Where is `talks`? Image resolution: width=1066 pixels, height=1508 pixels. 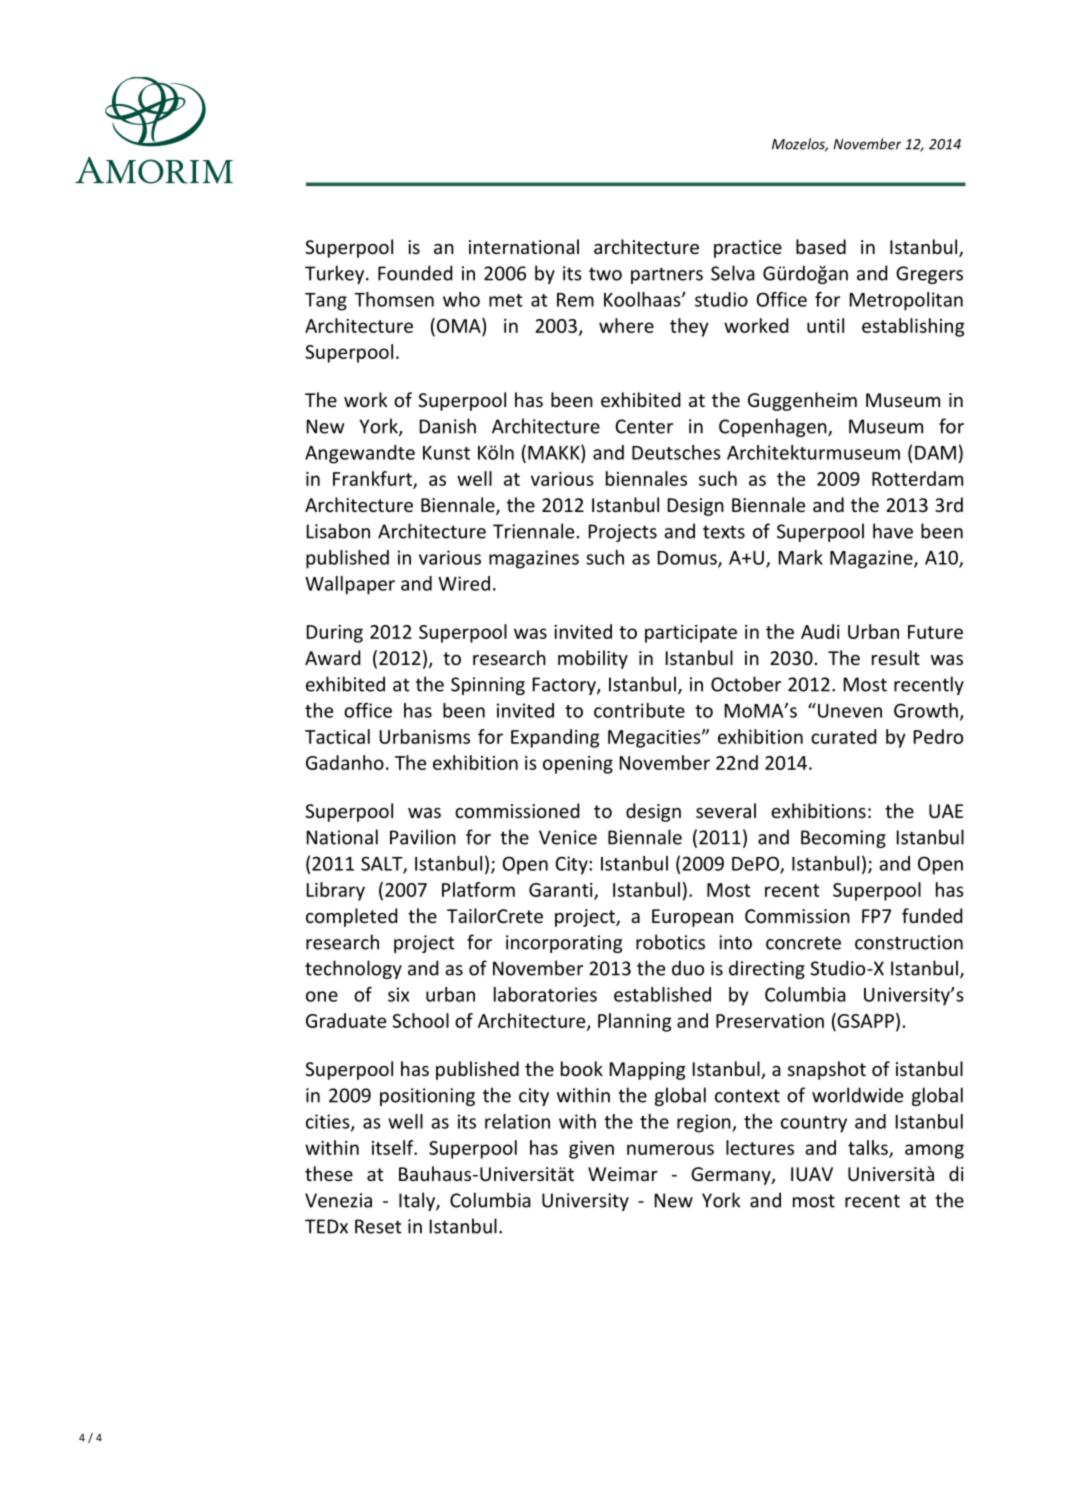 talks is located at coordinates (869, 1149).
